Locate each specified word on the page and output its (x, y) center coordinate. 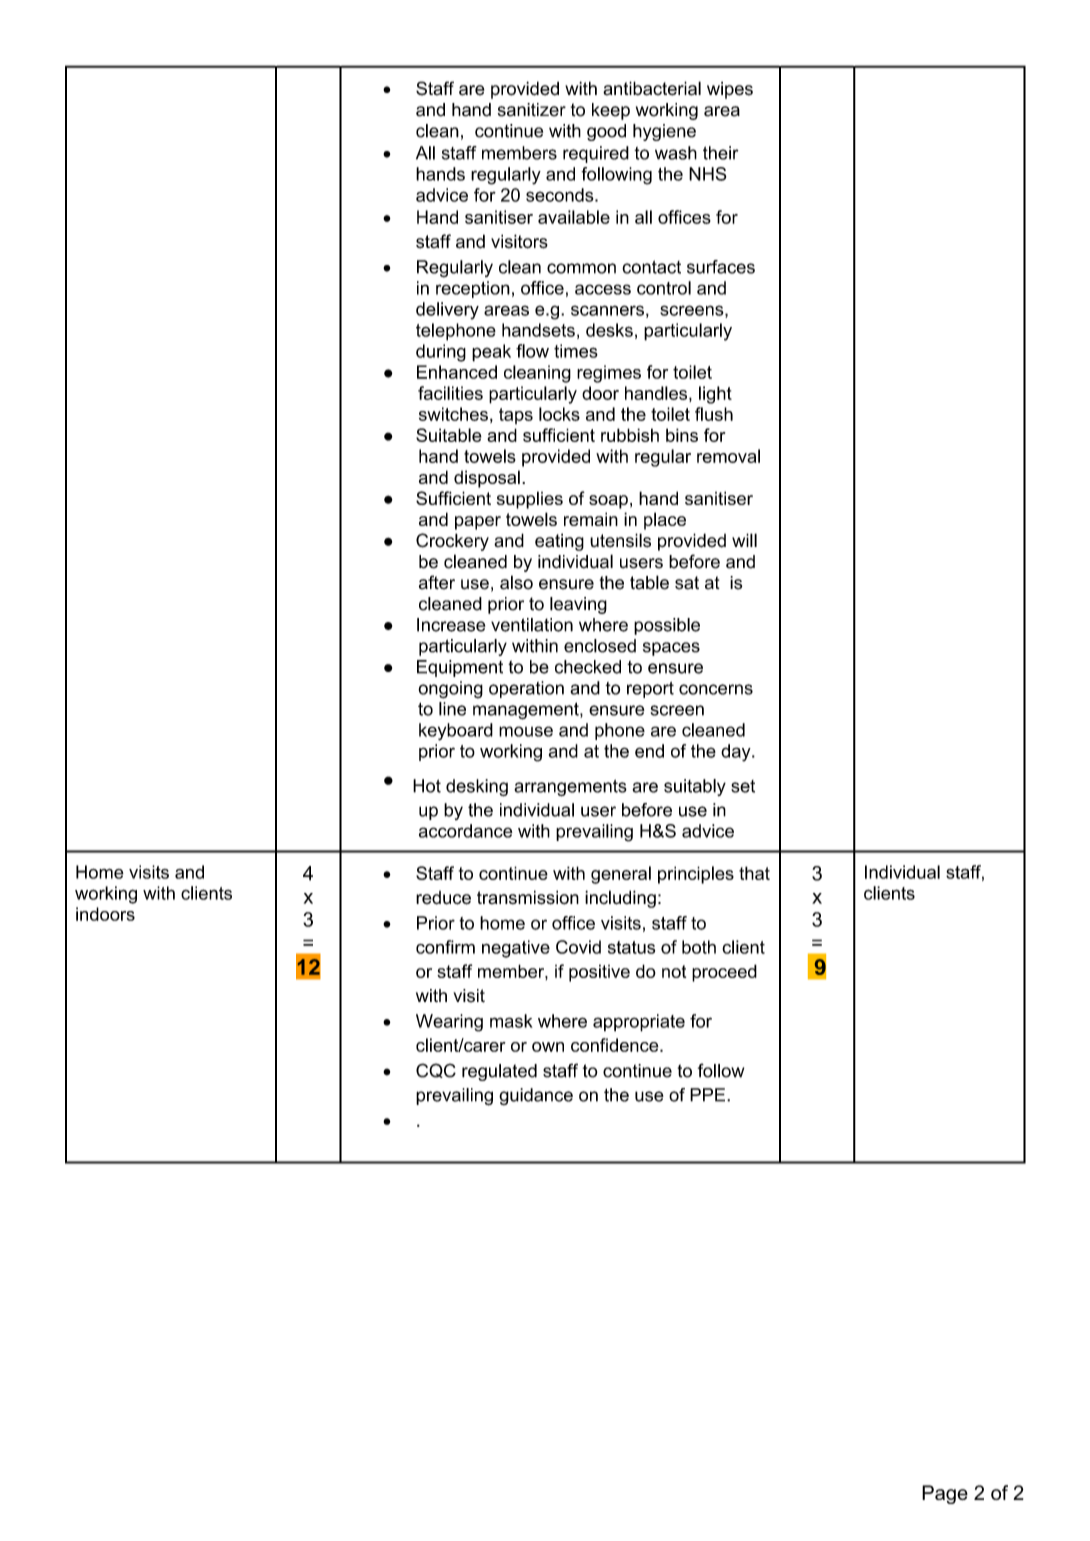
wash (676, 153)
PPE (709, 1095)
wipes (730, 90)
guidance (536, 1096)
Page (945, 1494)
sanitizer (532, 110)
